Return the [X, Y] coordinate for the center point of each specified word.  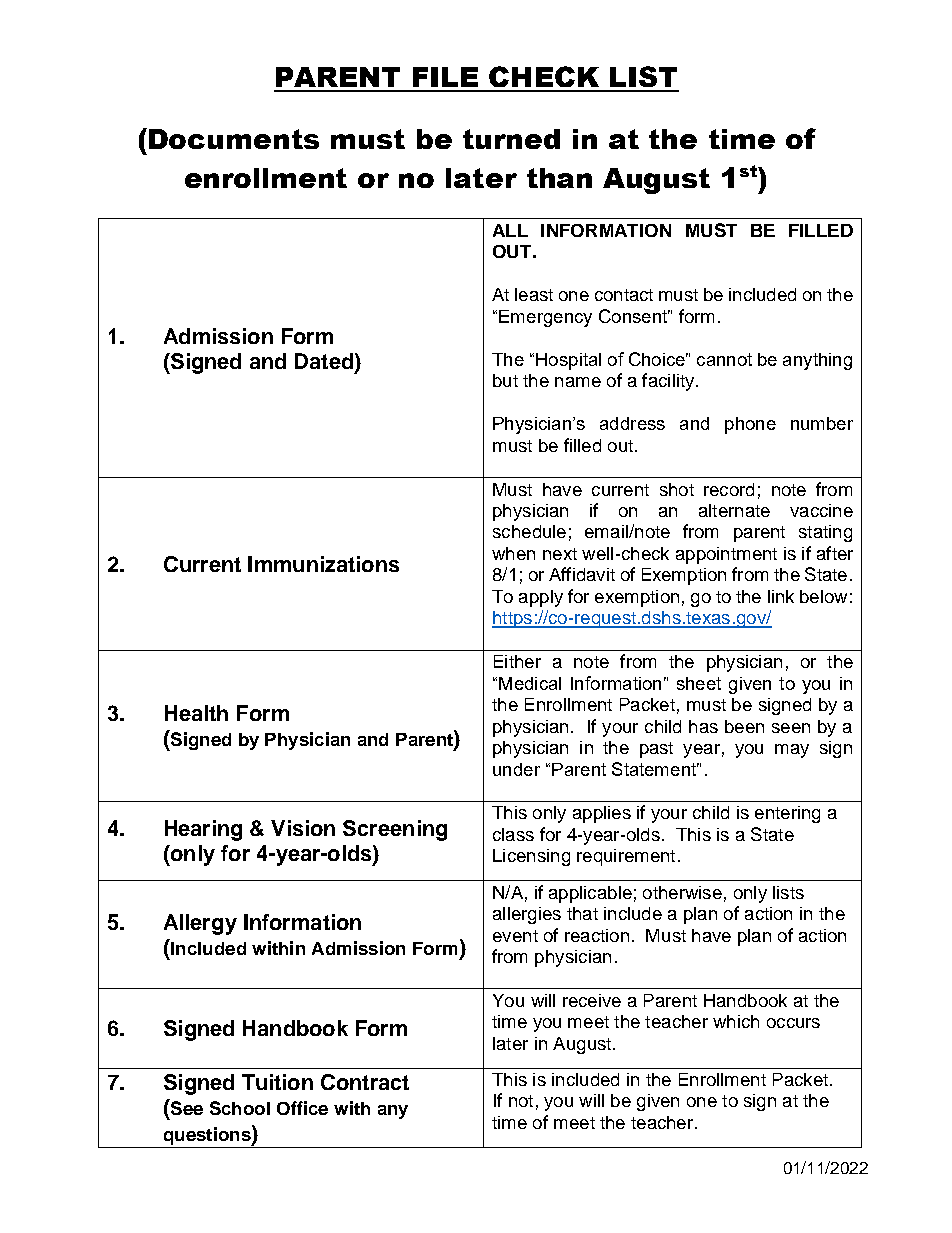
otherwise [682, 892]
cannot [724, 359]
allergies [527, 915]
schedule [529, 531]
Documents [234, 139]
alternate [734, 510]
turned [511, 139]
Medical [530, 683]
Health [196, 713]
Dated [324, 361]
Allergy [200, 924]
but [505, 380]
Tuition [277, 1082]
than [559, 178]
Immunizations [323, 564]
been [744, 726]
